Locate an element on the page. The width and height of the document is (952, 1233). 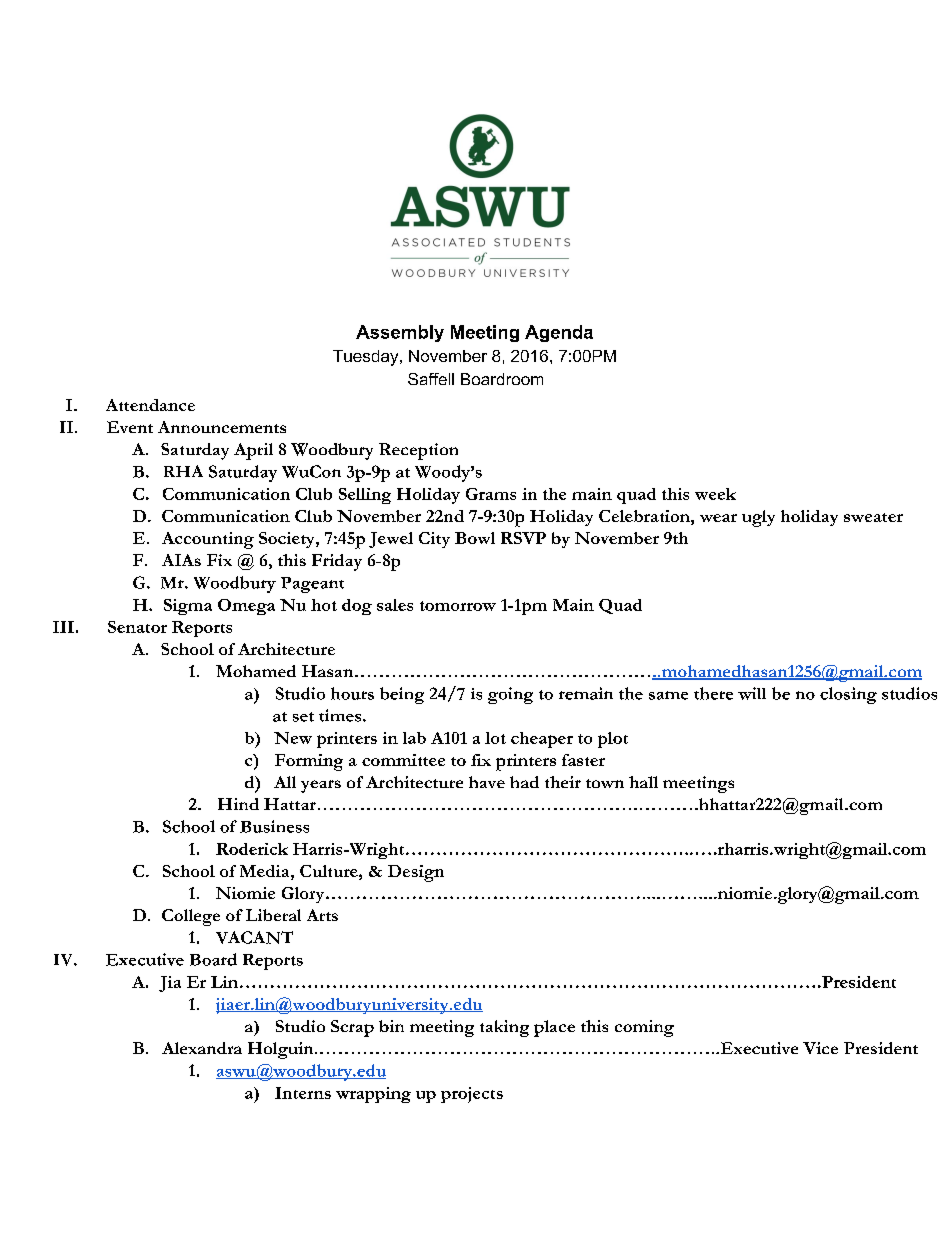
New is located at coordinates (293, 738).
